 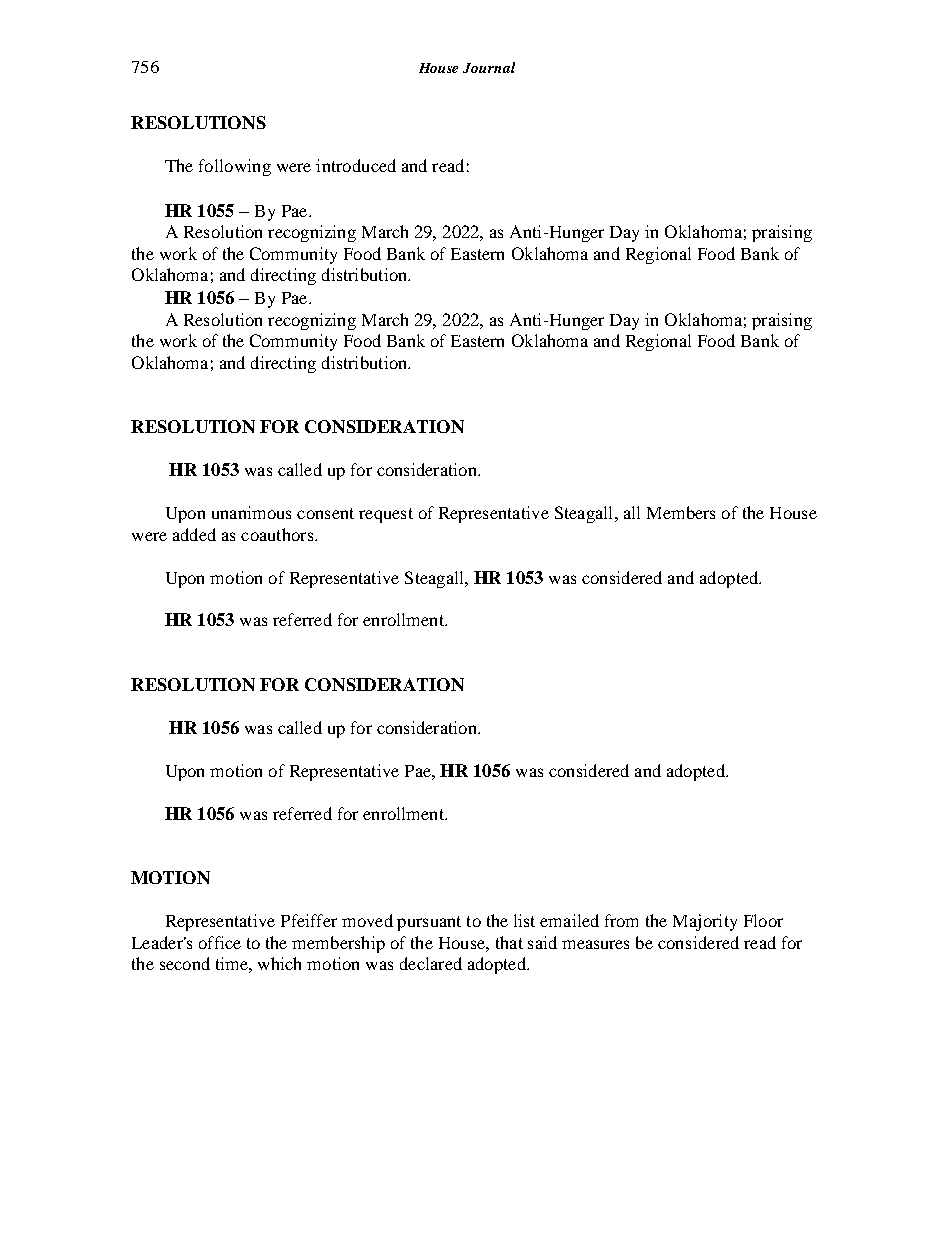 What do you see at coordinates (429, 923) in the screenshot?
I see `pursuant` at bounding box center [429, 923].
